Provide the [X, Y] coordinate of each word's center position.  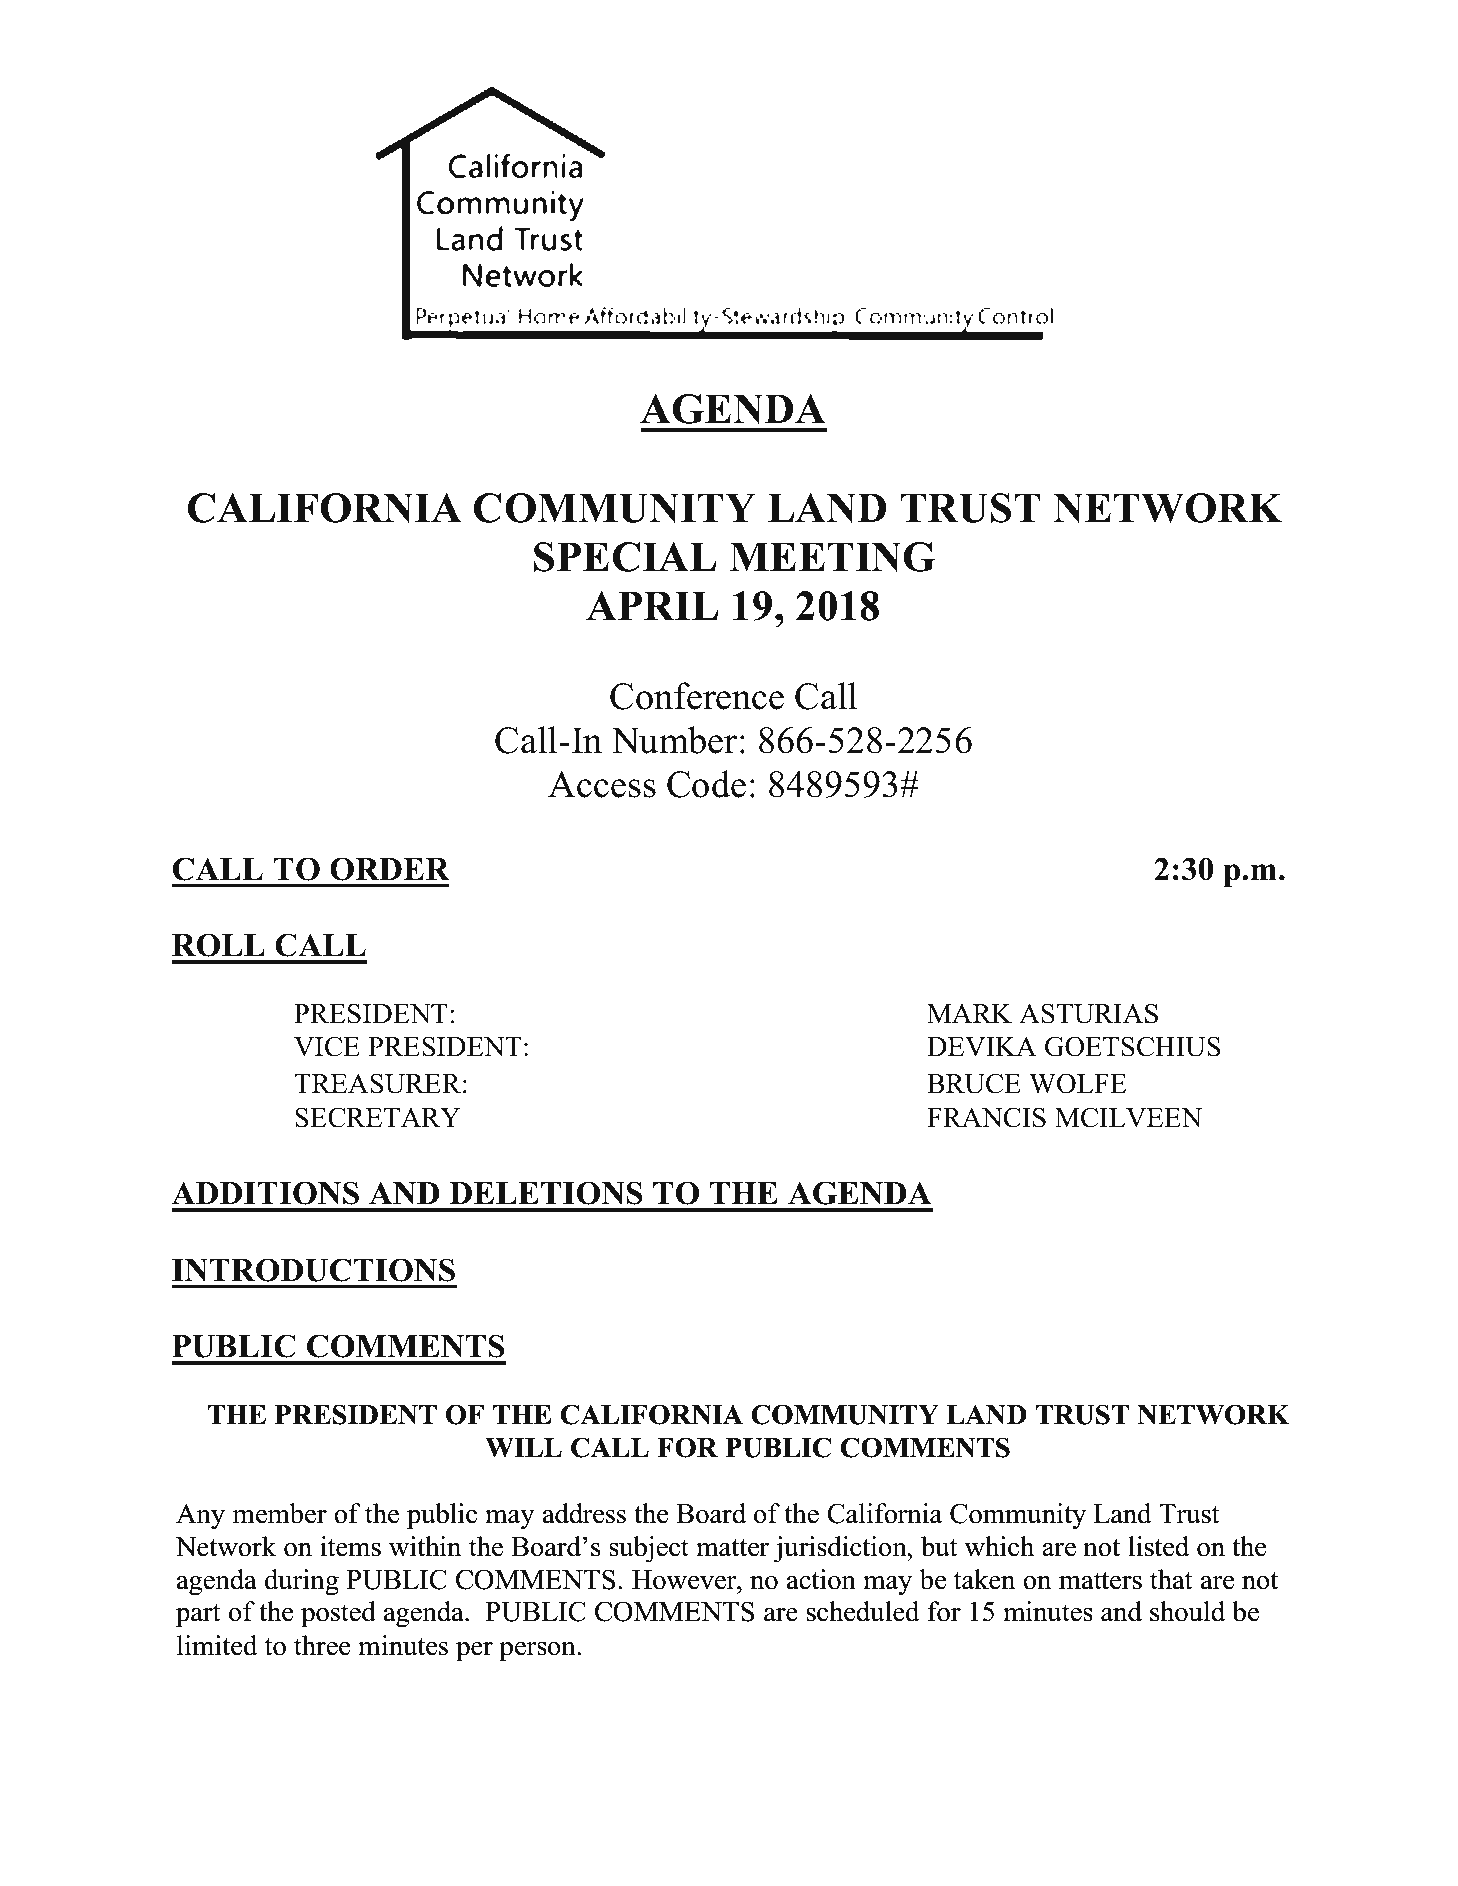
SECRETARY [378, 1117]
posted [338, 1614]
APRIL [652, 605]
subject [649, 1549]
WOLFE [1078, 1083]
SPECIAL [625, 557]
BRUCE [974, 1083]
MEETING [832, 557]
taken [984, 1579]
